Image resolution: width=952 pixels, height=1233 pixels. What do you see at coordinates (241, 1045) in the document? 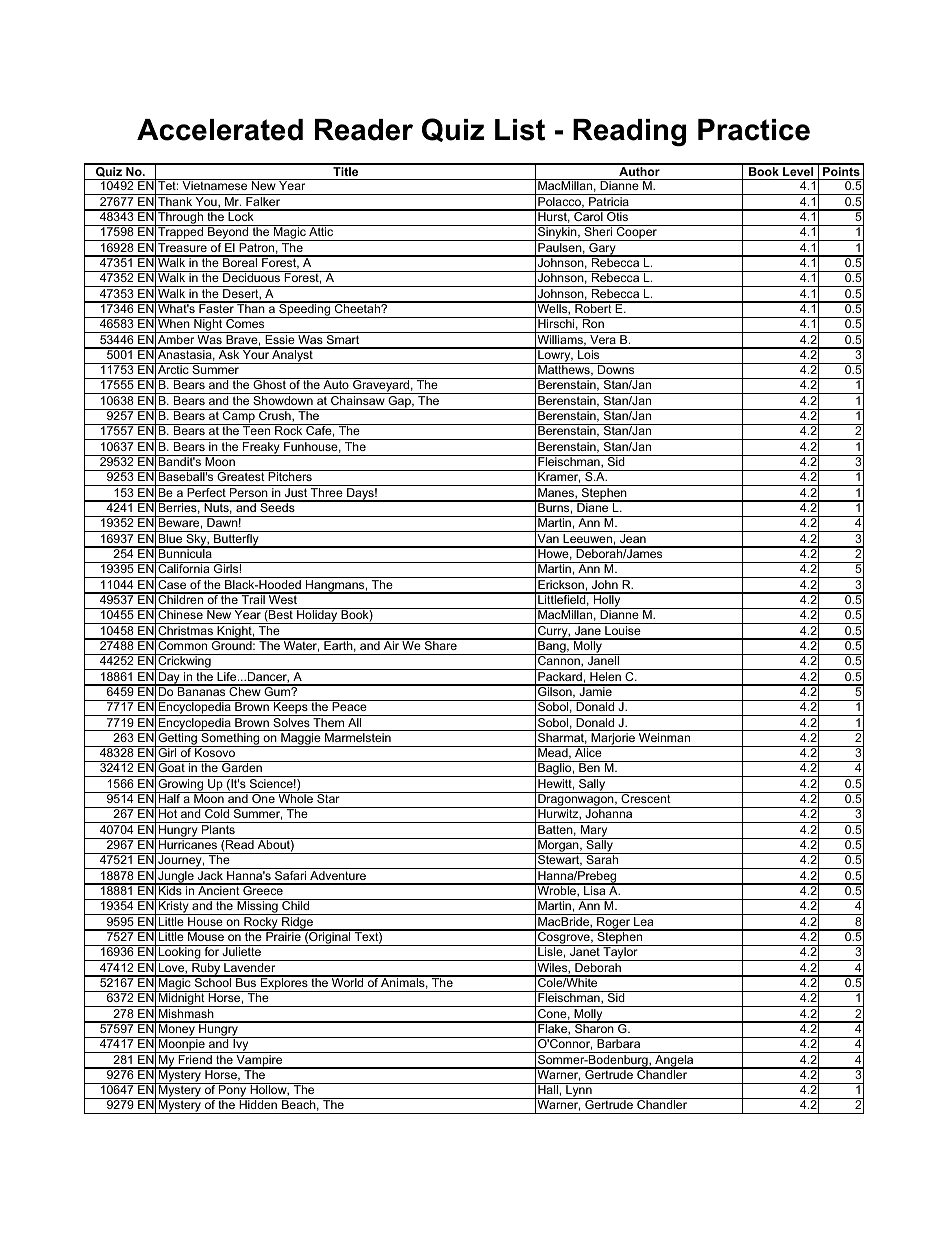
I see `Ivy` at bounding box center [241, 1045].
